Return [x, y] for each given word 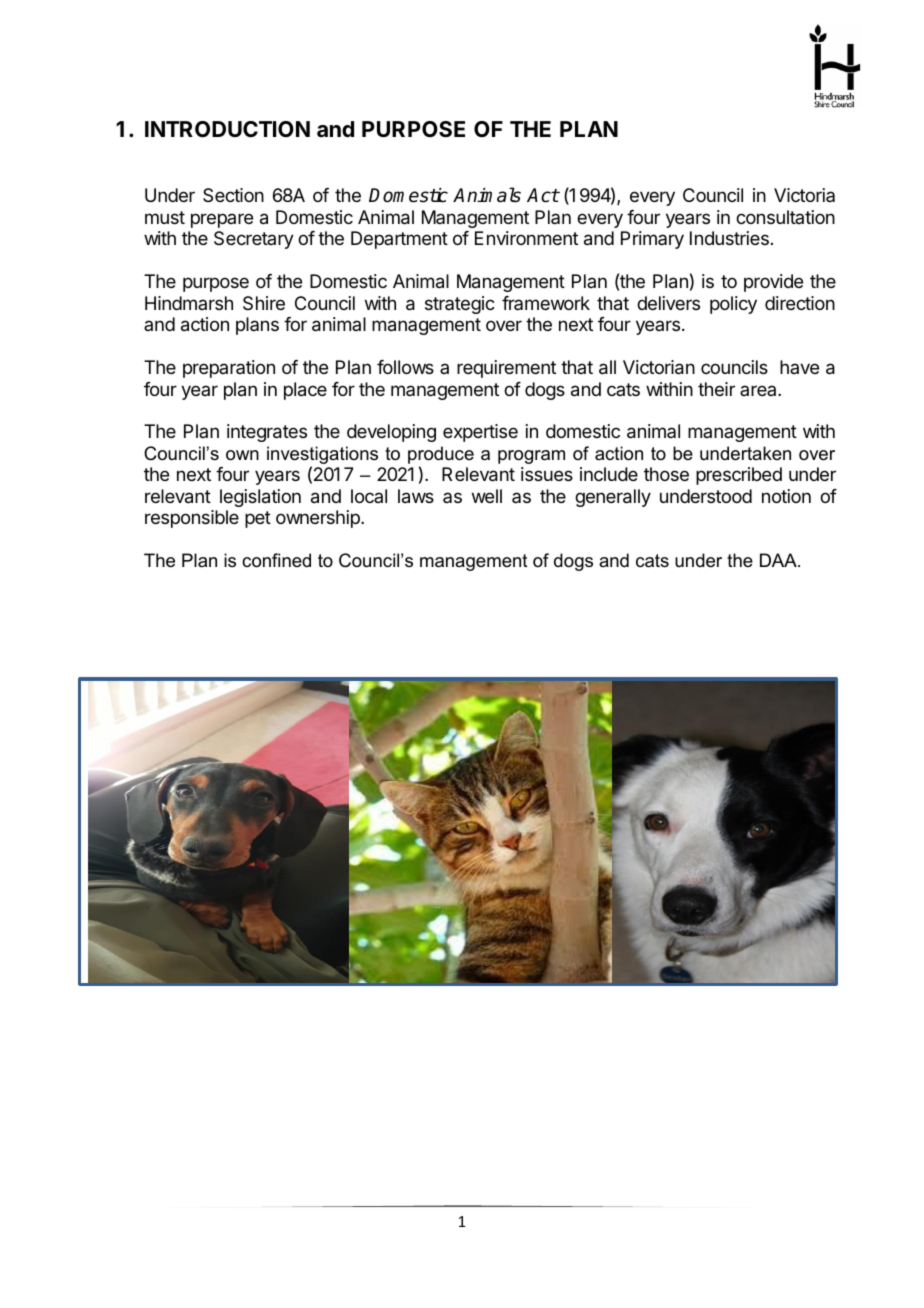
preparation [229, 369]
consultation [785, 217]
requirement [506, 369]
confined [276, 560]
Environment [526, 238]
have [799, 367]
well [487, 496]
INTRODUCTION [227, 129]
